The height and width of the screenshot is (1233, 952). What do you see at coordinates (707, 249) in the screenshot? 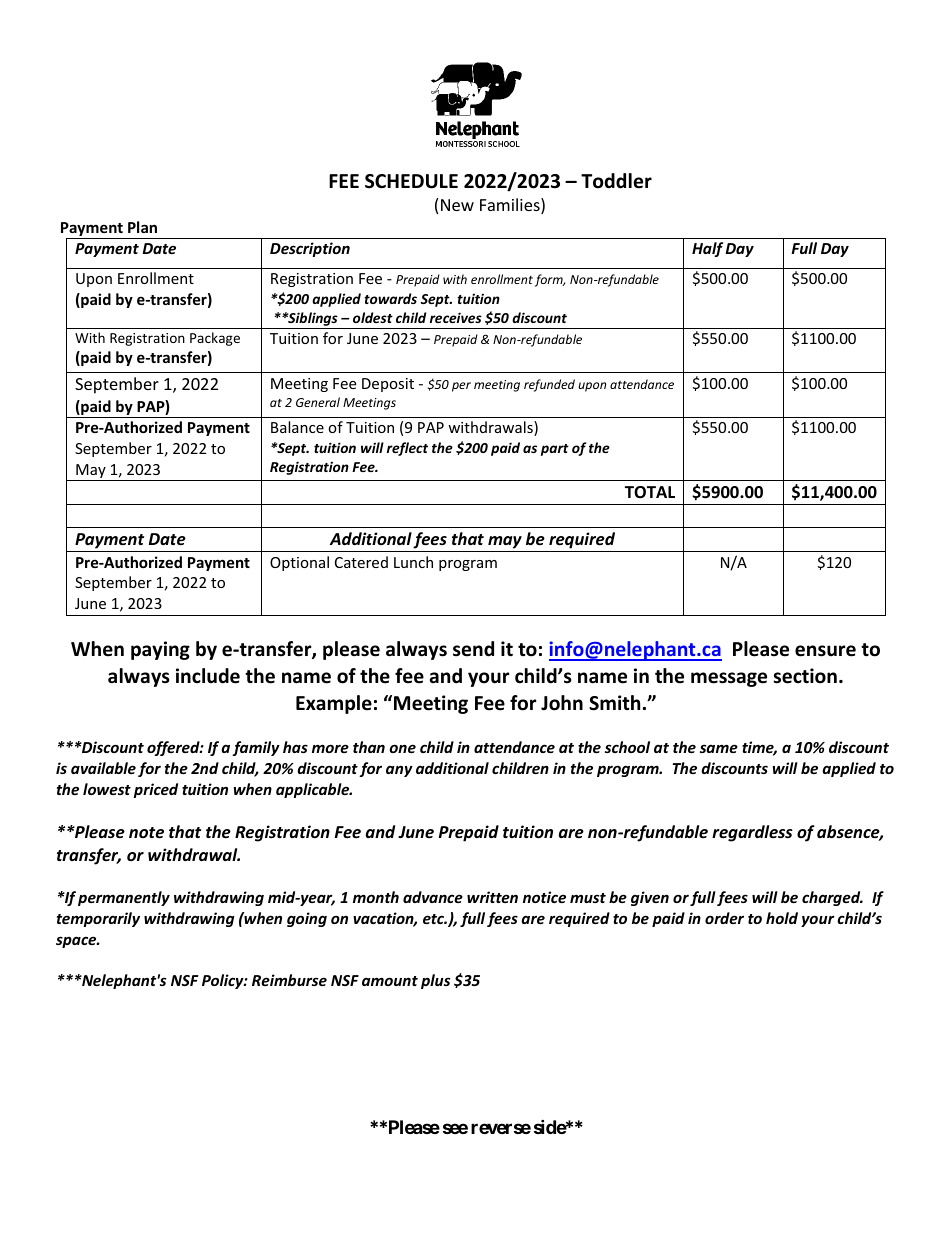
I see `Half` at bounding box center [707, 249].
